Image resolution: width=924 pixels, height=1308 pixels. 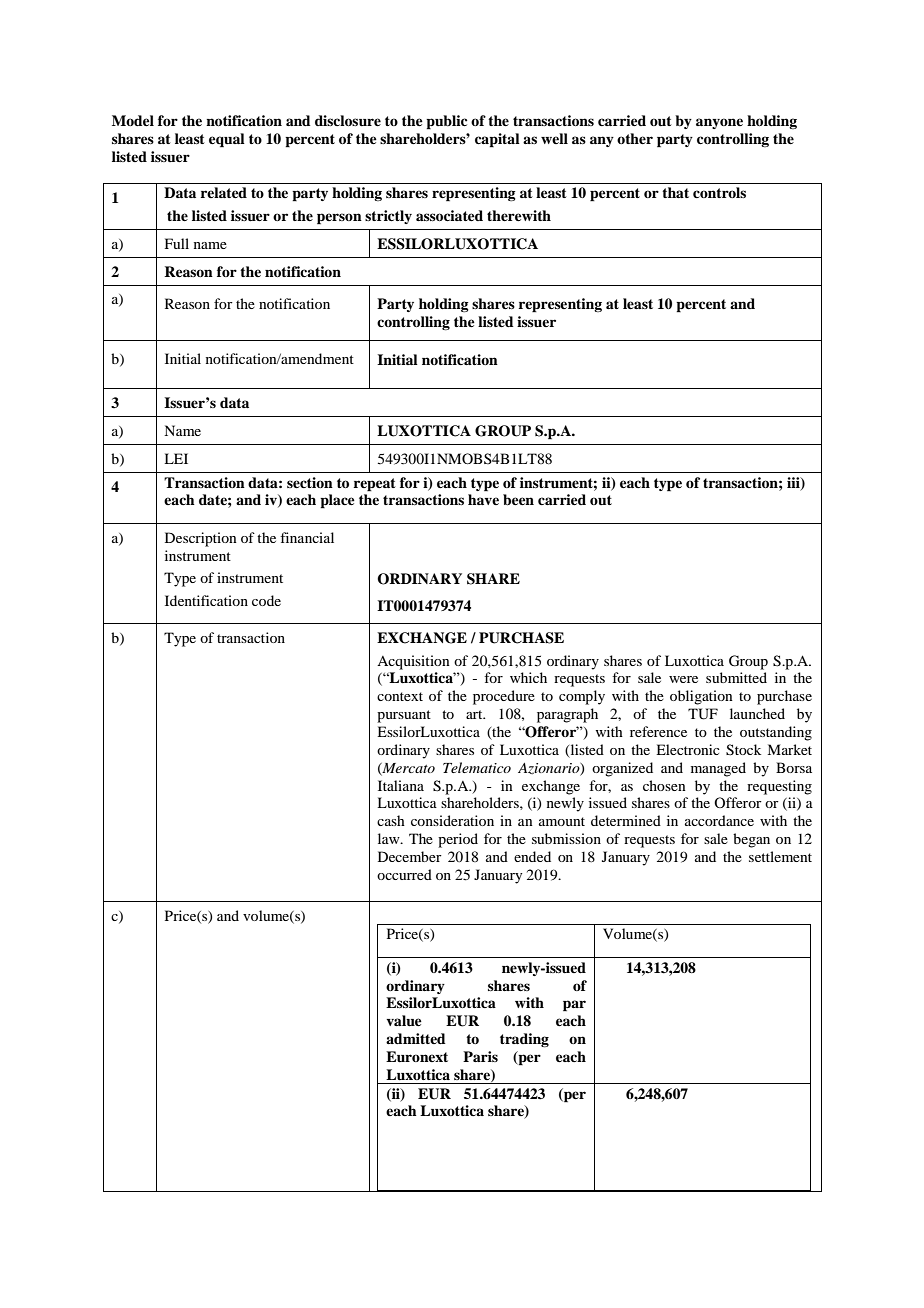 What do you see at coordinates (227, 140) in the image?
I see `equal` at bounding box center [227, 140].
